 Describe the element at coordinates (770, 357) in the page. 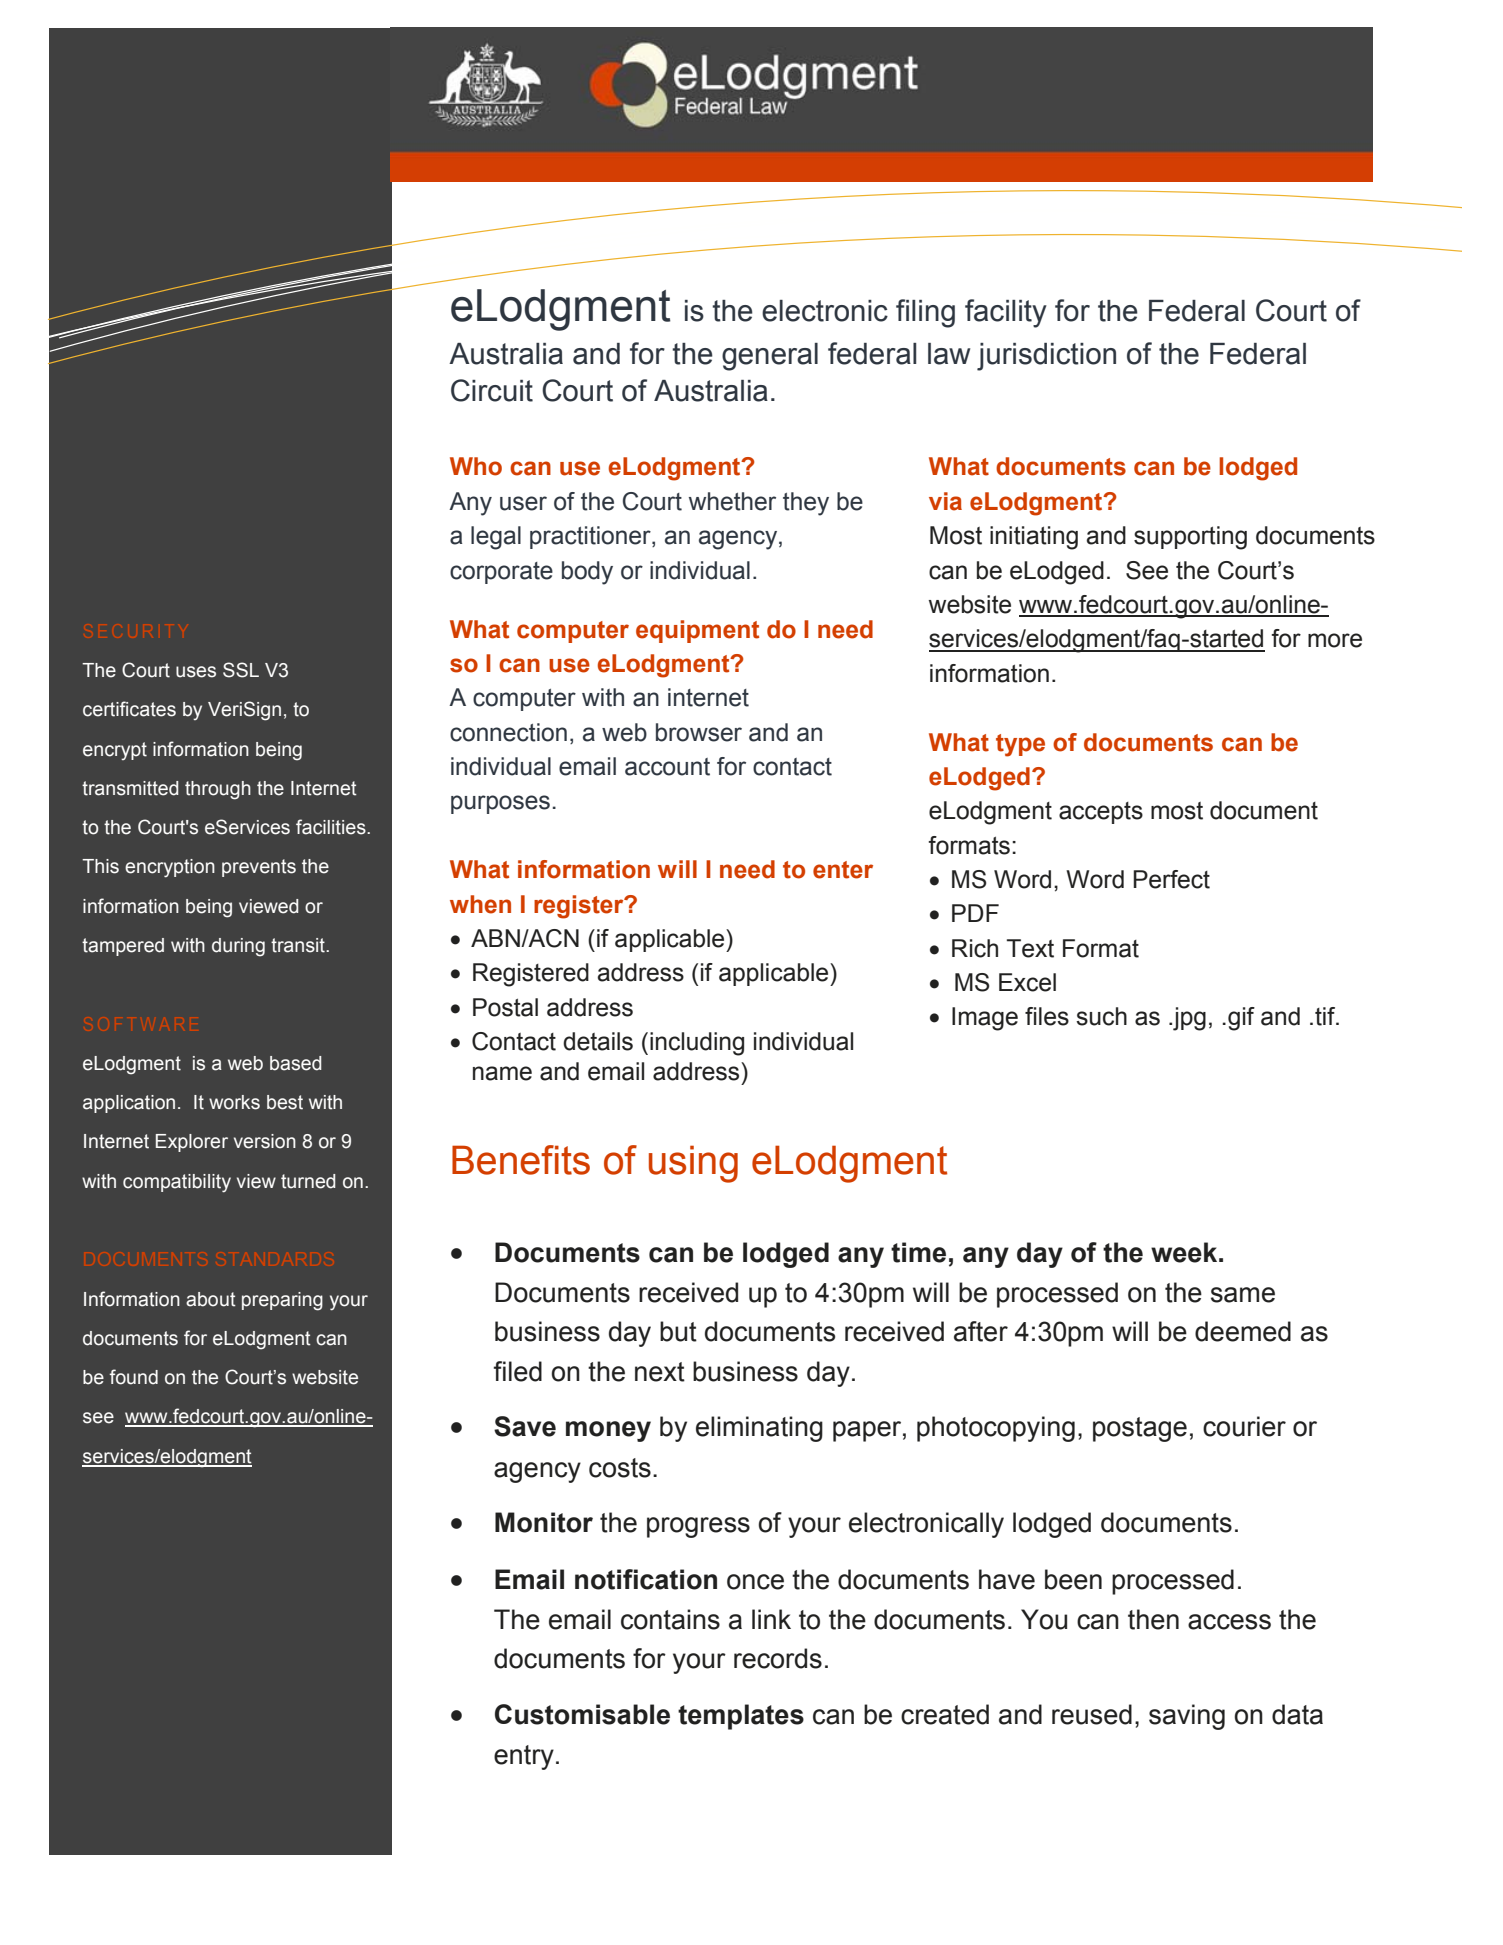

I see `general` at that location.
